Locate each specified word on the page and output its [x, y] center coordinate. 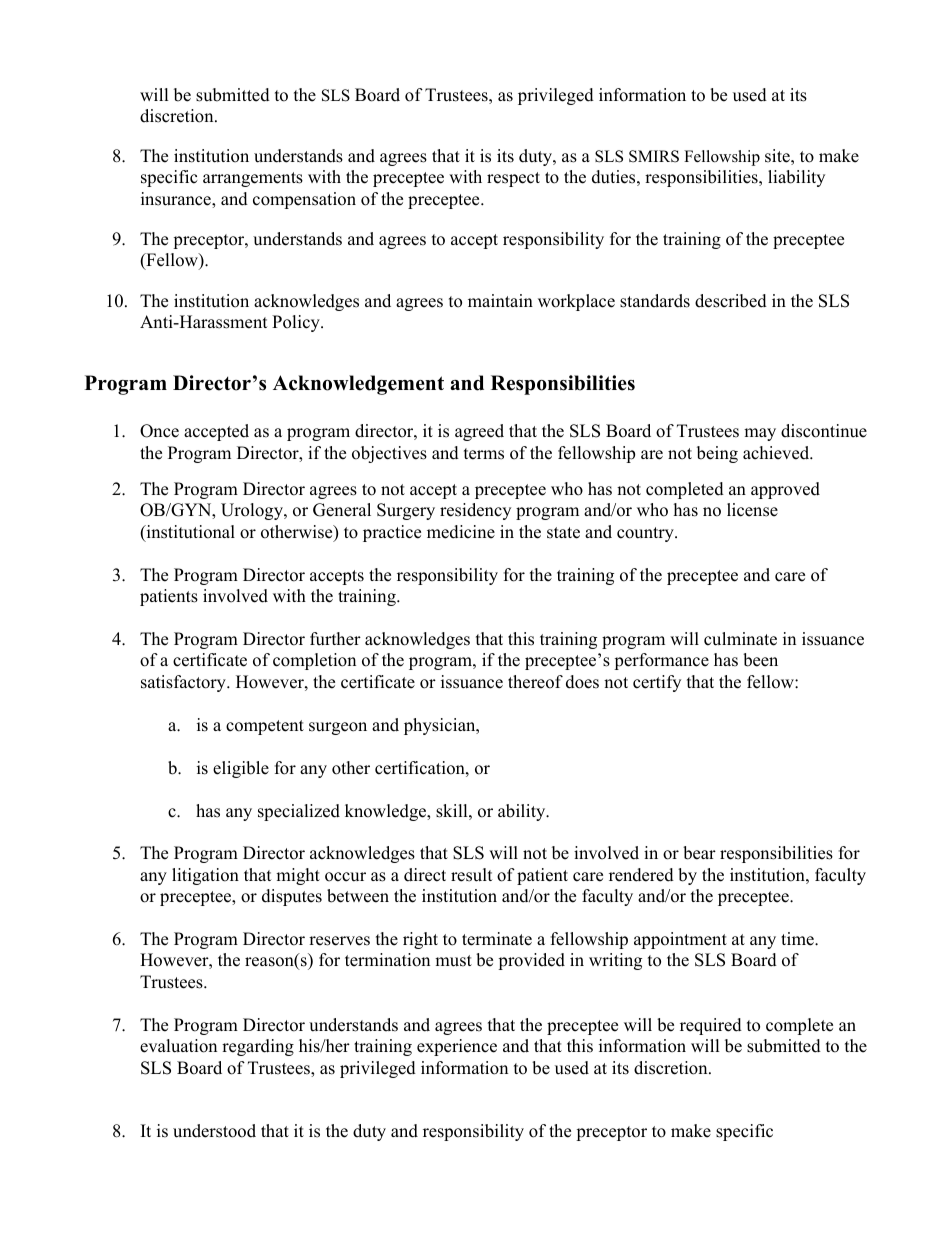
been [760, 660]
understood [214, 1131]
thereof [535, 682]
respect [513, 179]
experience [457, 1047]
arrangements [253, 179]
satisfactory [184, 683]
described [731, 301]
